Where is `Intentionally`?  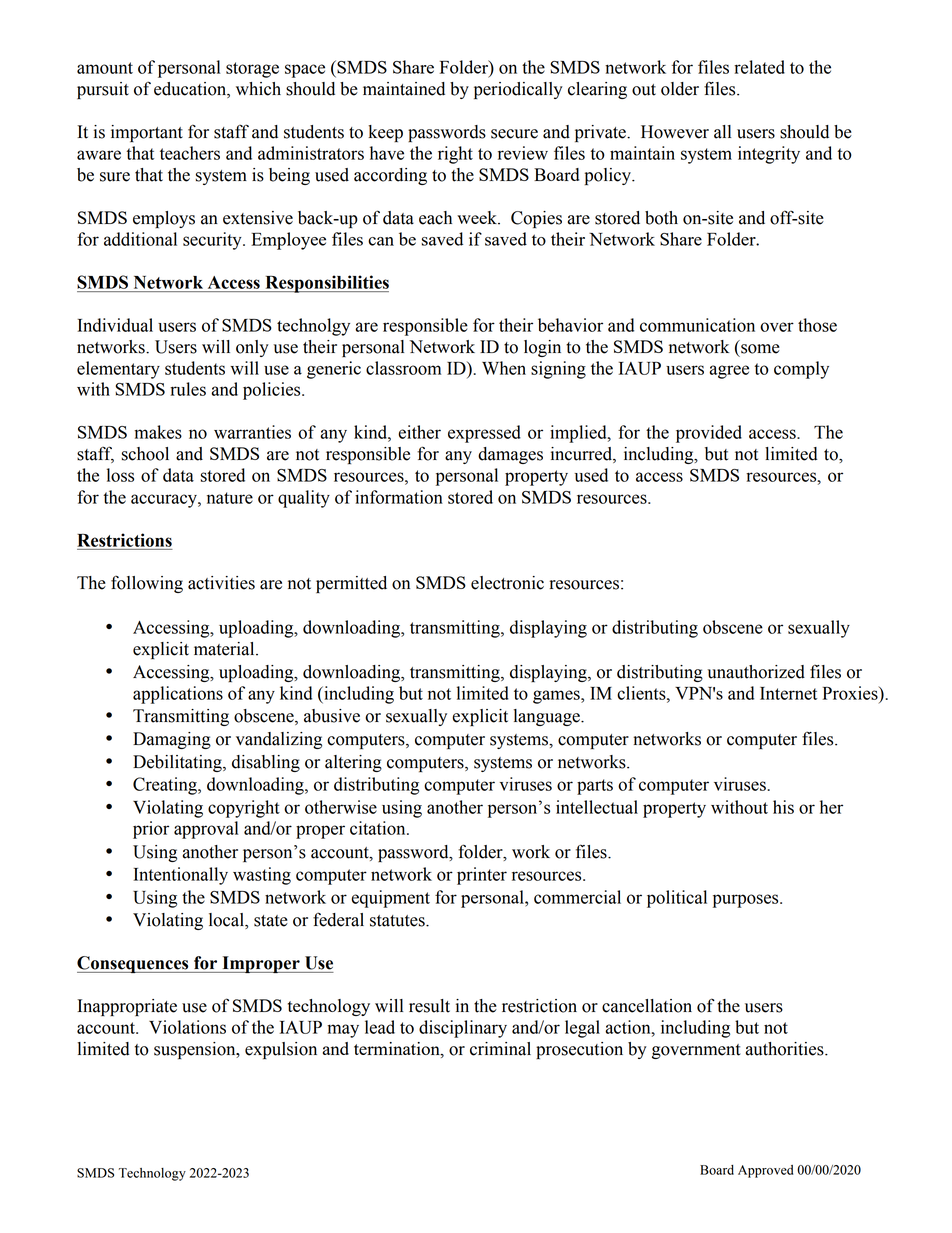
Intentionally is located at coordinates (181, 876).
